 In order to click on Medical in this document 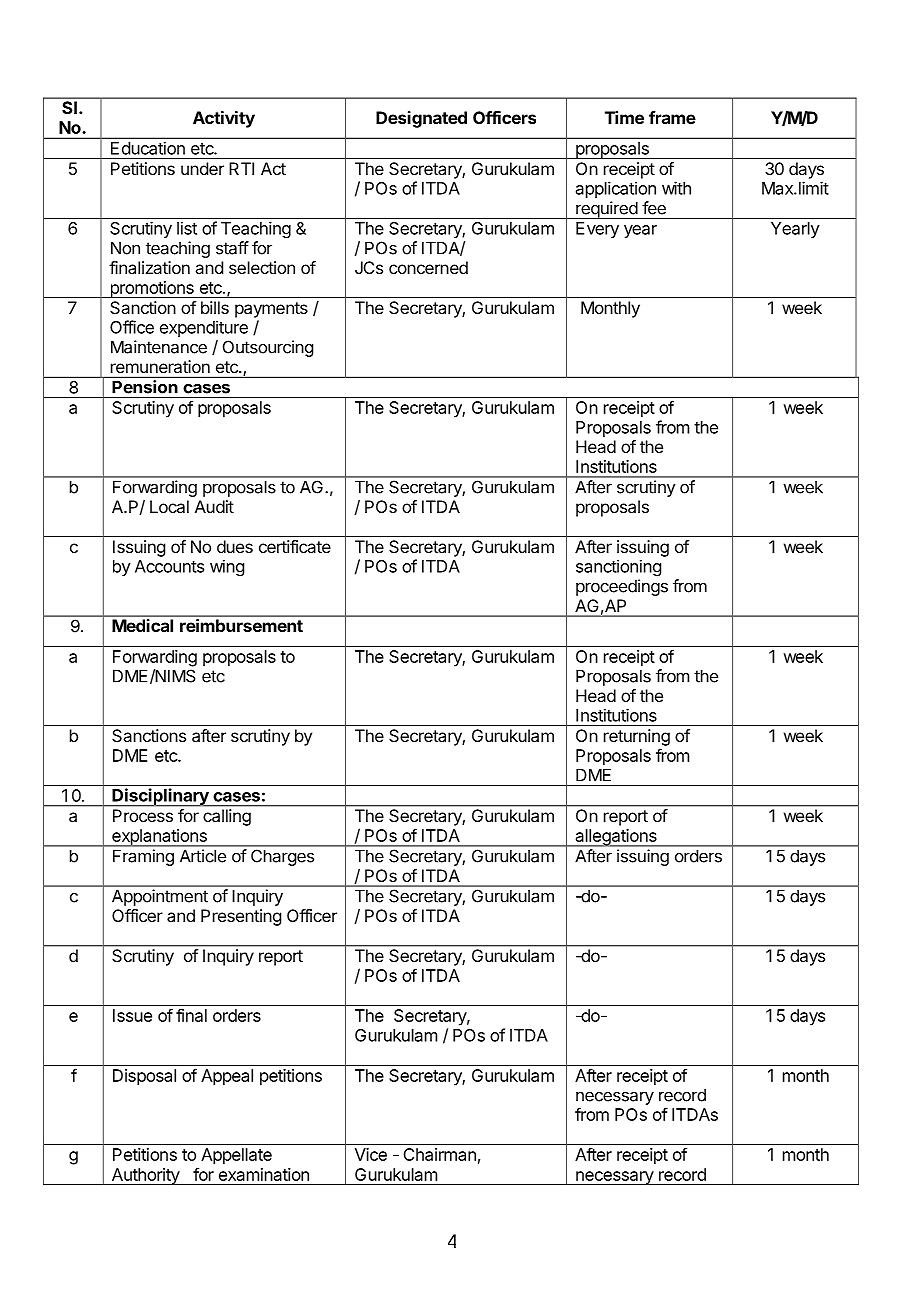, I will do `click(142, 625)`.
